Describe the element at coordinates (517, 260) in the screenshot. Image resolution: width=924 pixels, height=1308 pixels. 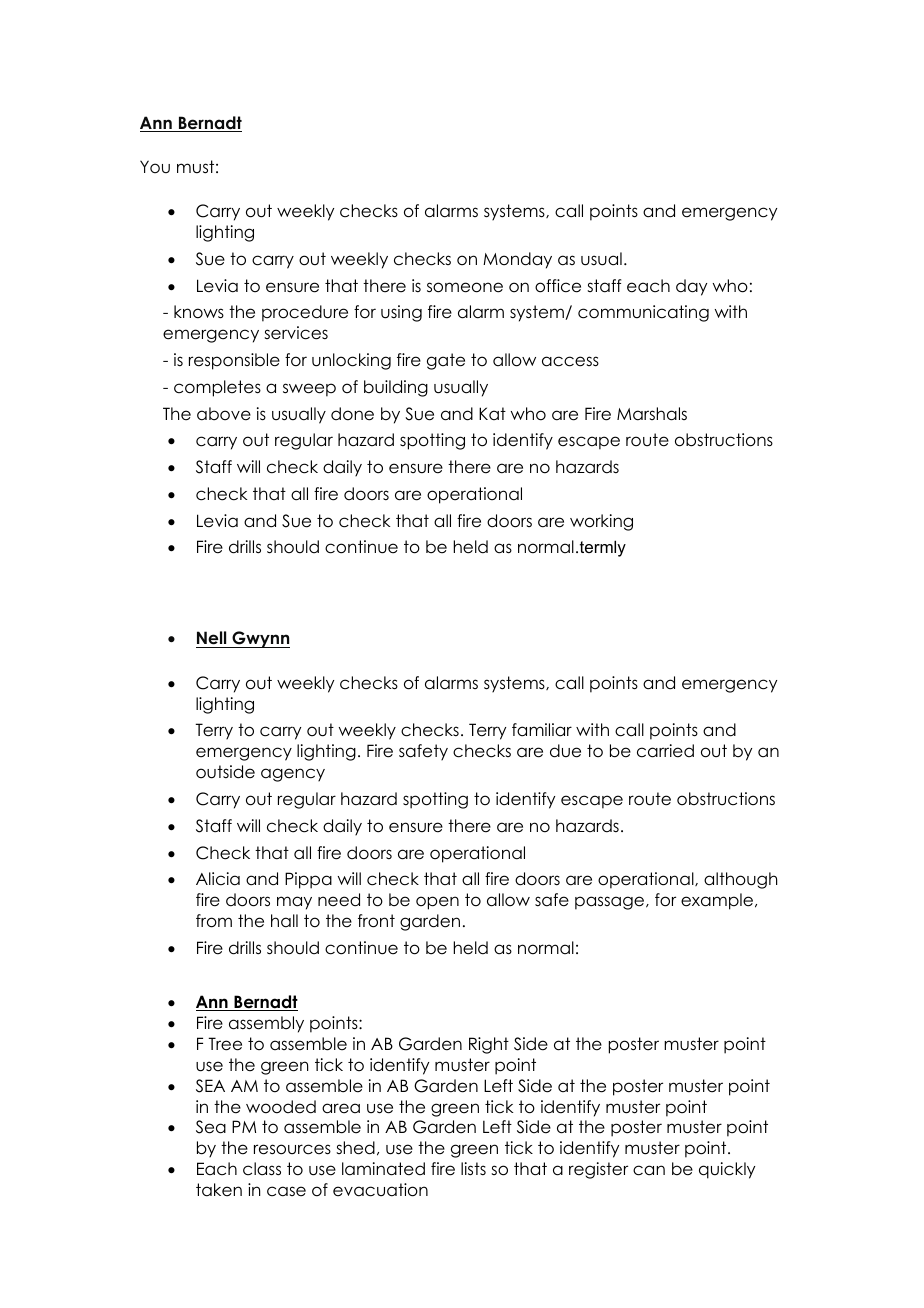
I see `Monday` at that location.
